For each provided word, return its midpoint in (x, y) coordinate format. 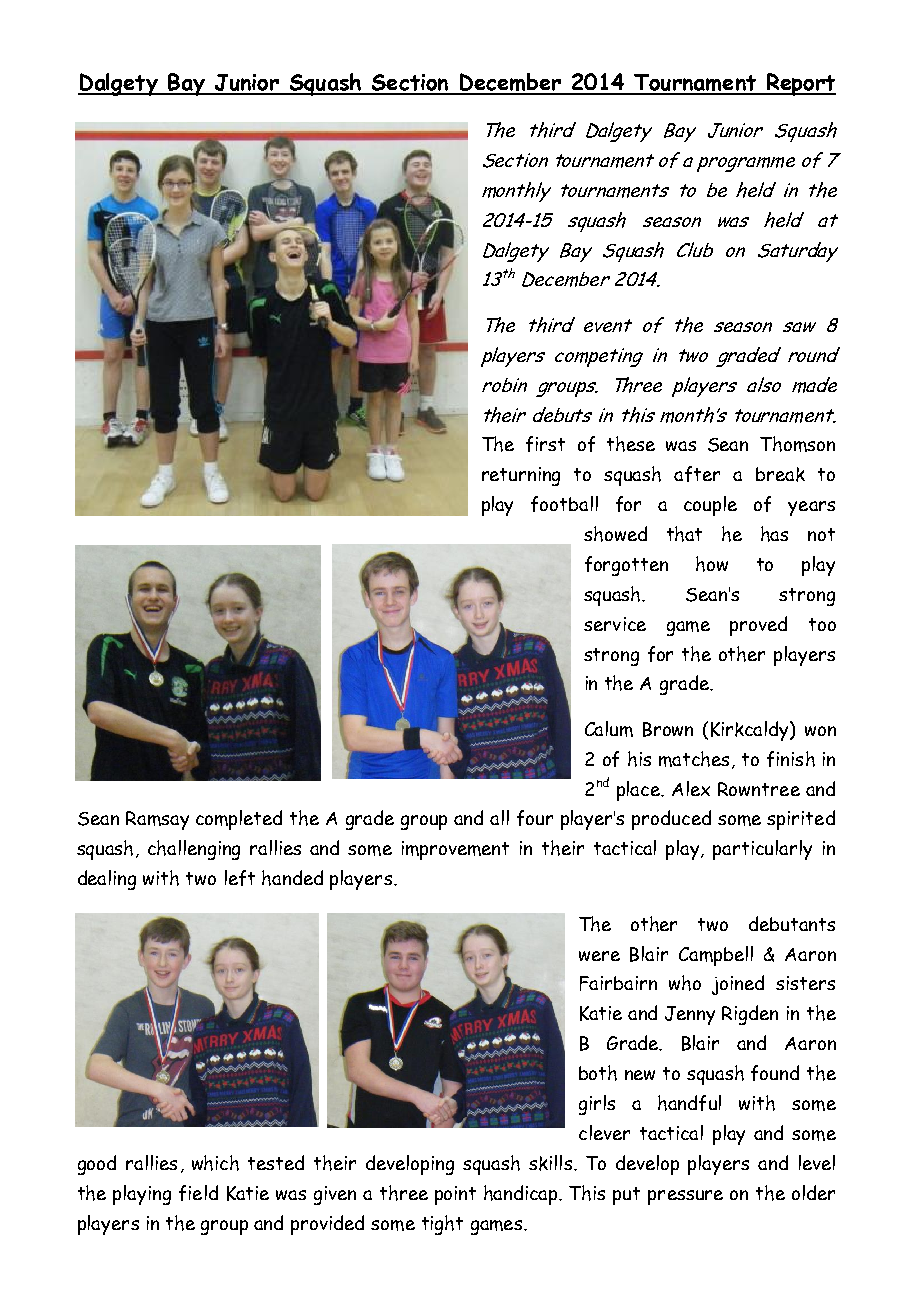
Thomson (797, 444)
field (198, 1193)
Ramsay (157, 820)
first (545, 444)
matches (694, 759)
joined (738, 985)
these (631, 444)
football (564, 504)
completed (239, 820)
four (535, 818)
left (240, 878)
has (774, 534)
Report (800, 84)
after (697, 474)
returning (521, 476)
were (599, 956)
